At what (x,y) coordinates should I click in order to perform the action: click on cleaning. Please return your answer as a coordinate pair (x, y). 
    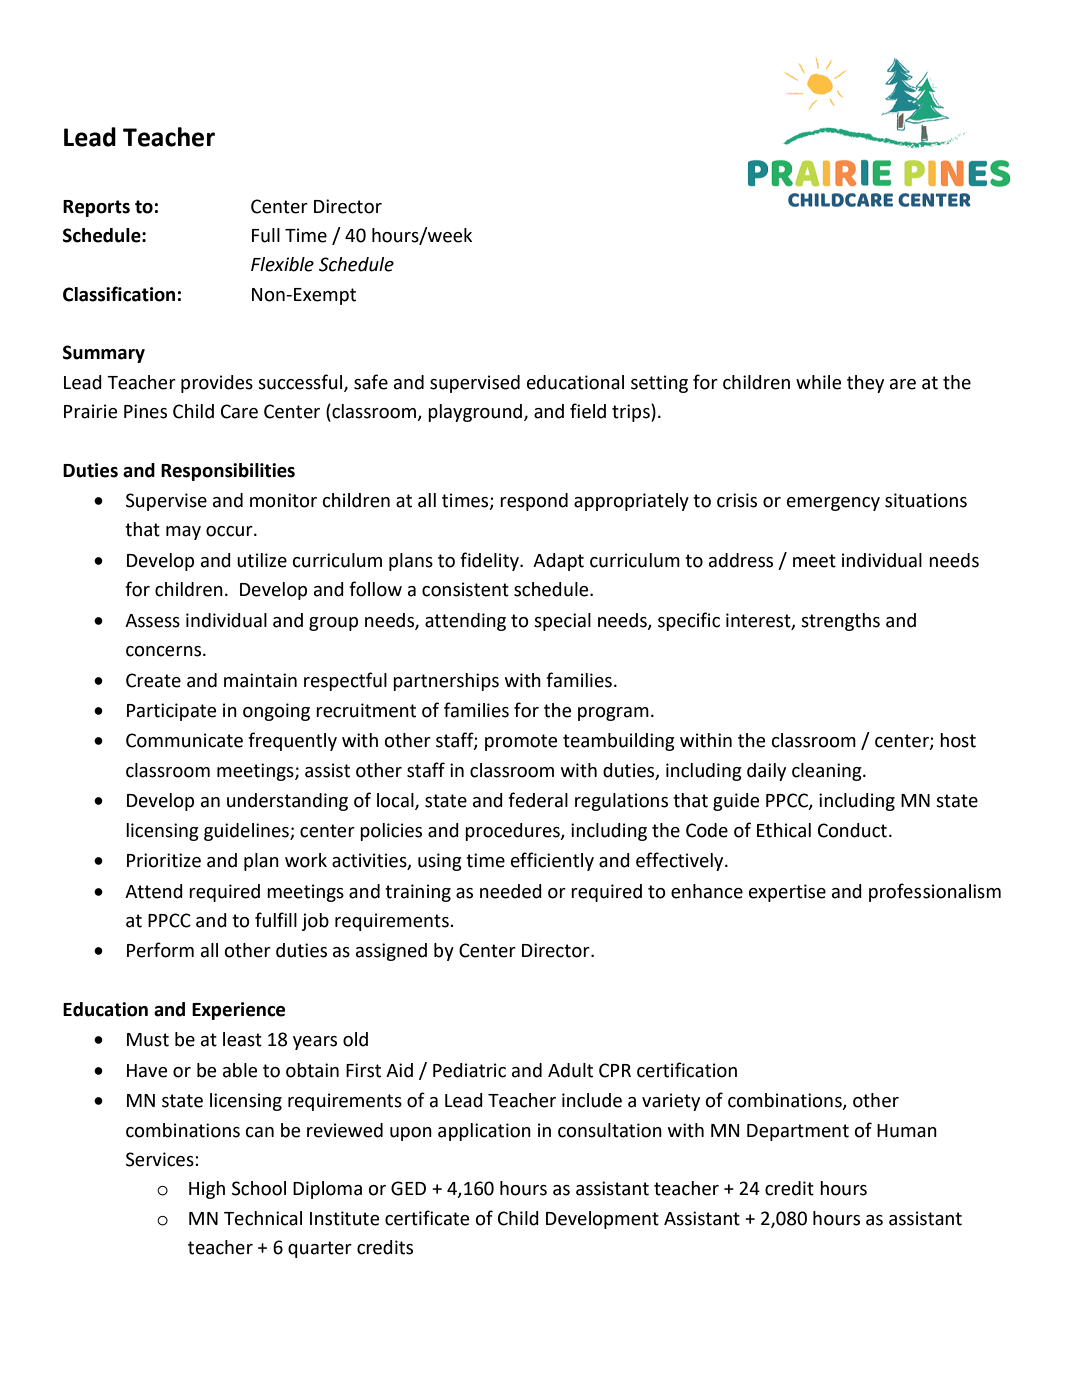
    Looking at the image, I should click on (828, 772).
